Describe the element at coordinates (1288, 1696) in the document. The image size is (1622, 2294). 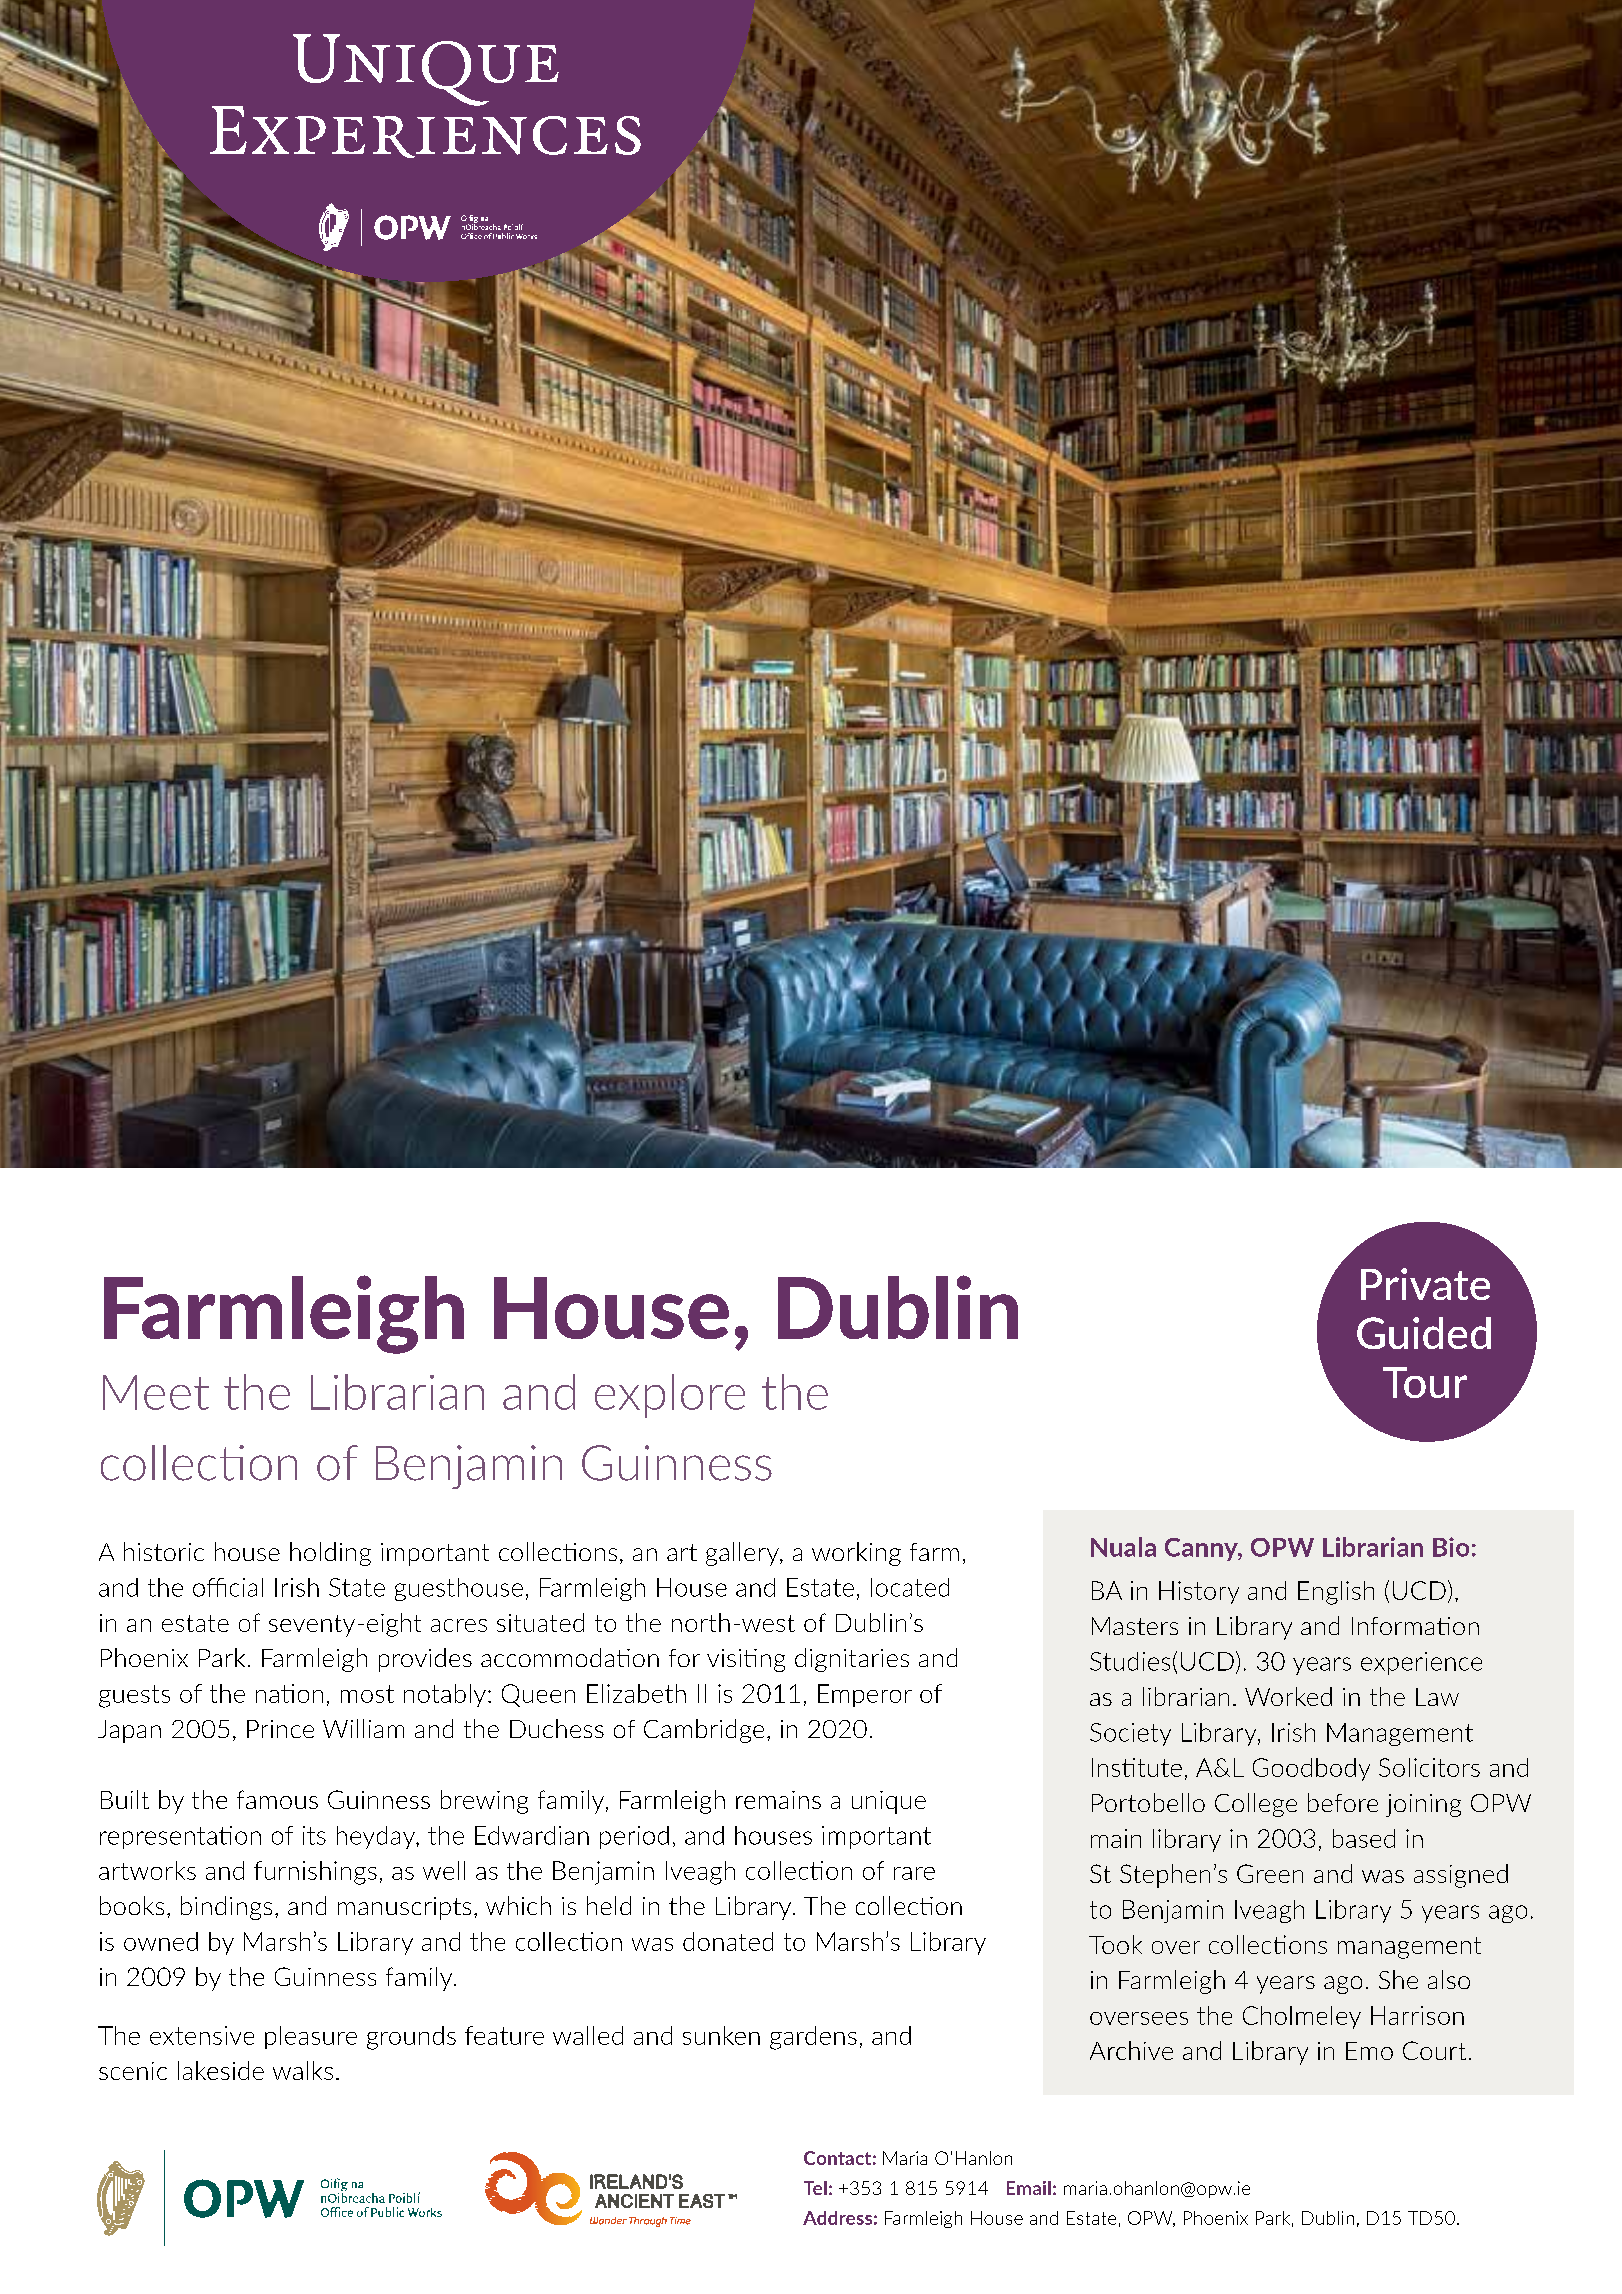
I see `Worked` at that location.
